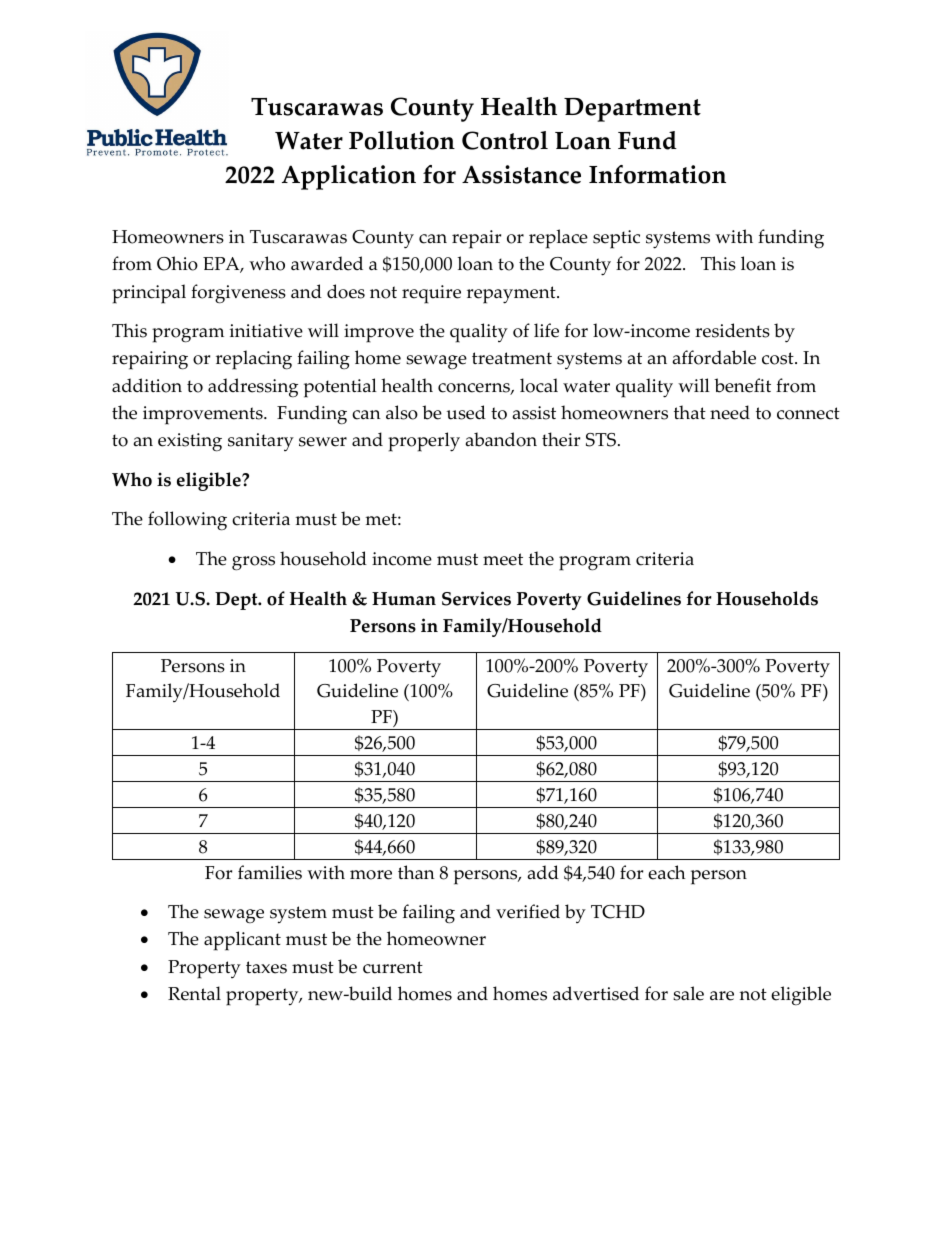  I want to click on gross, so click(253, 563).
